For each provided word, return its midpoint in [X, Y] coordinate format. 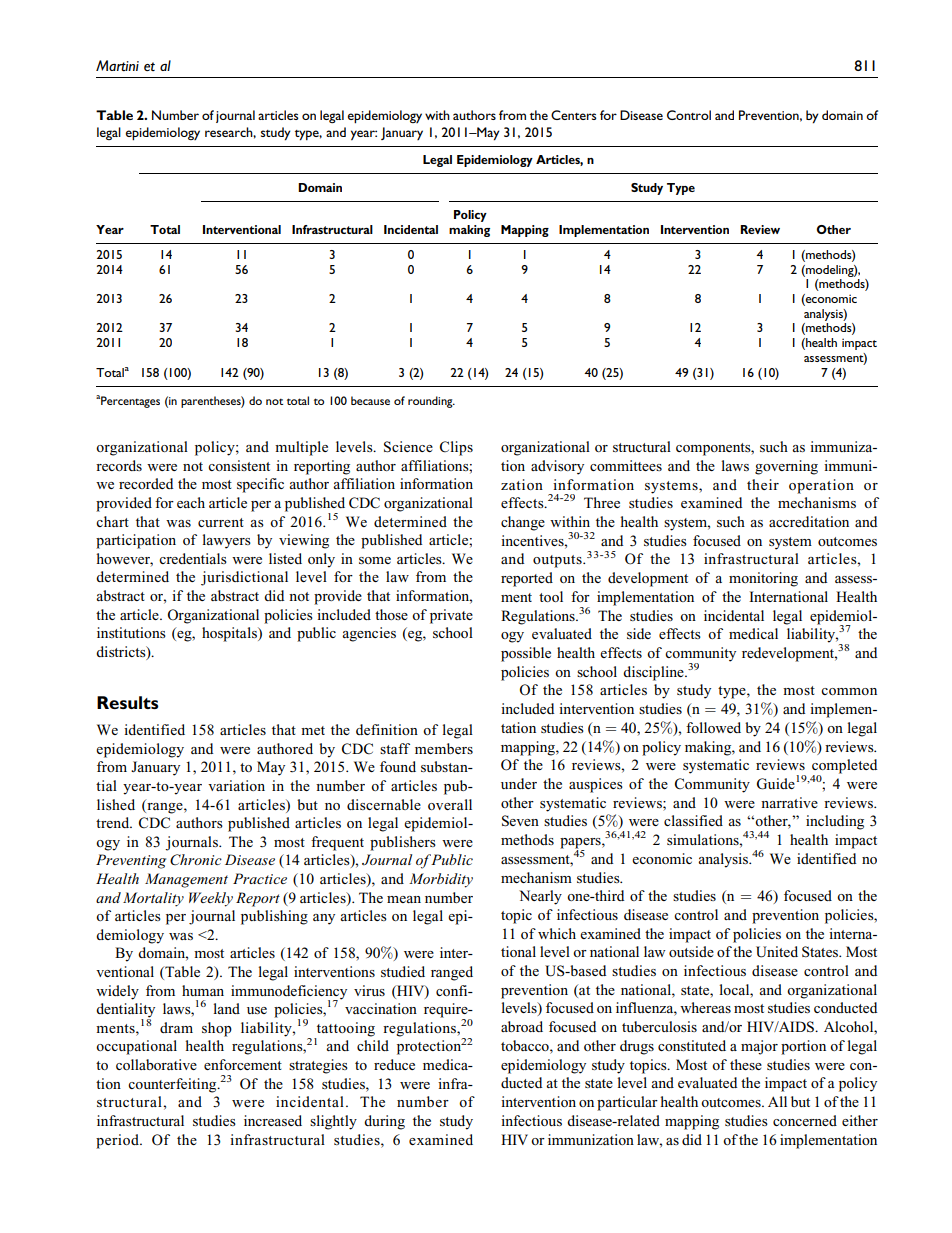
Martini [117, 65]
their [763, 484]
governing [786, 467]
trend [114, 822]
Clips [456, 448]
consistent [239, 465]
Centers [574, 115]
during [384, 1122]
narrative [789, 802]
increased [273, 1120]
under [519, 783]
